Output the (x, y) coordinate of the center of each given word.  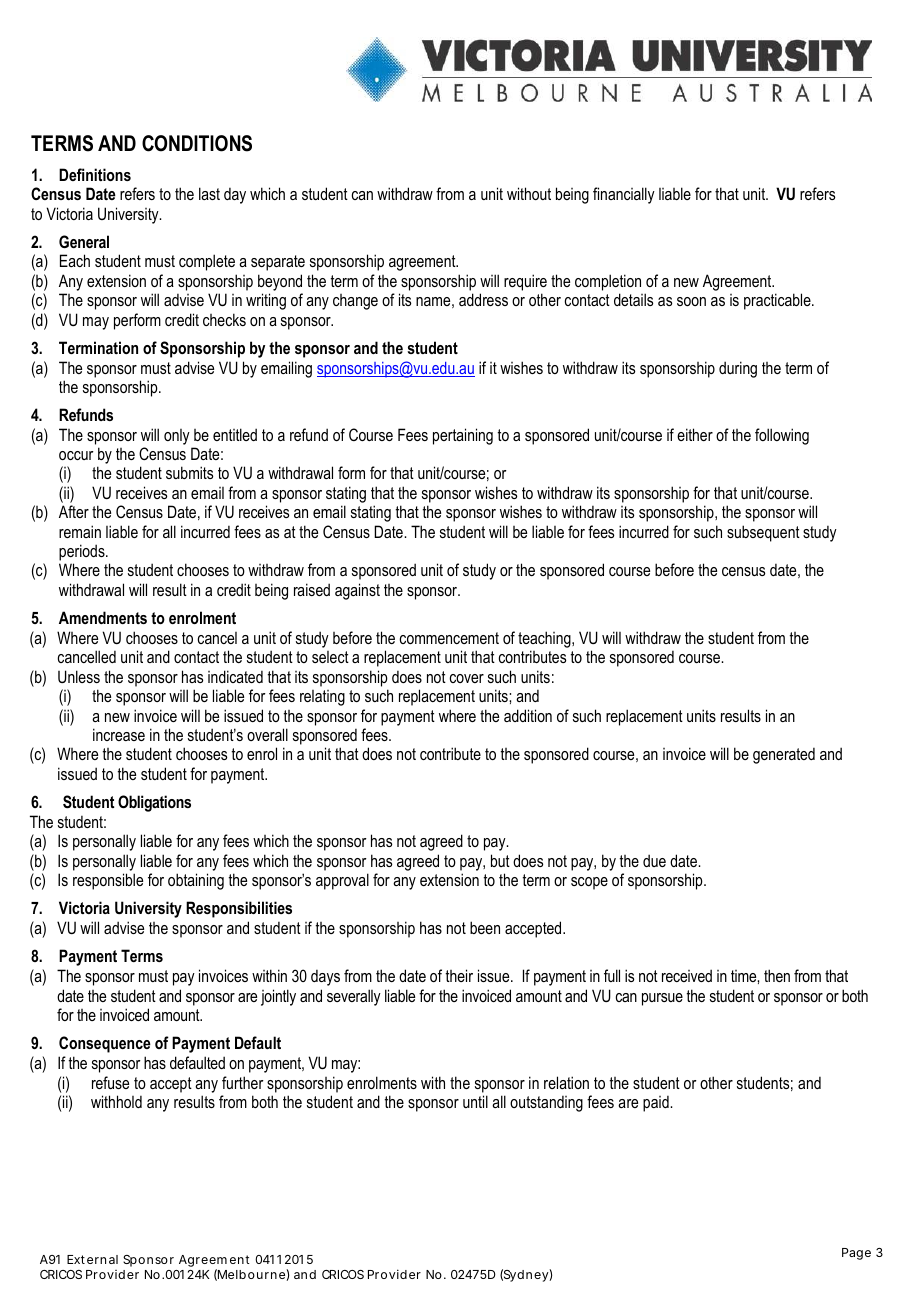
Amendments (103, 617)
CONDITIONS (197, 143)
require (525, 282)
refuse (110, 1082)
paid (657, 1104)
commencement (449, 638)
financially (624, 195)
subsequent (763, 533)
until (475, 1101)
